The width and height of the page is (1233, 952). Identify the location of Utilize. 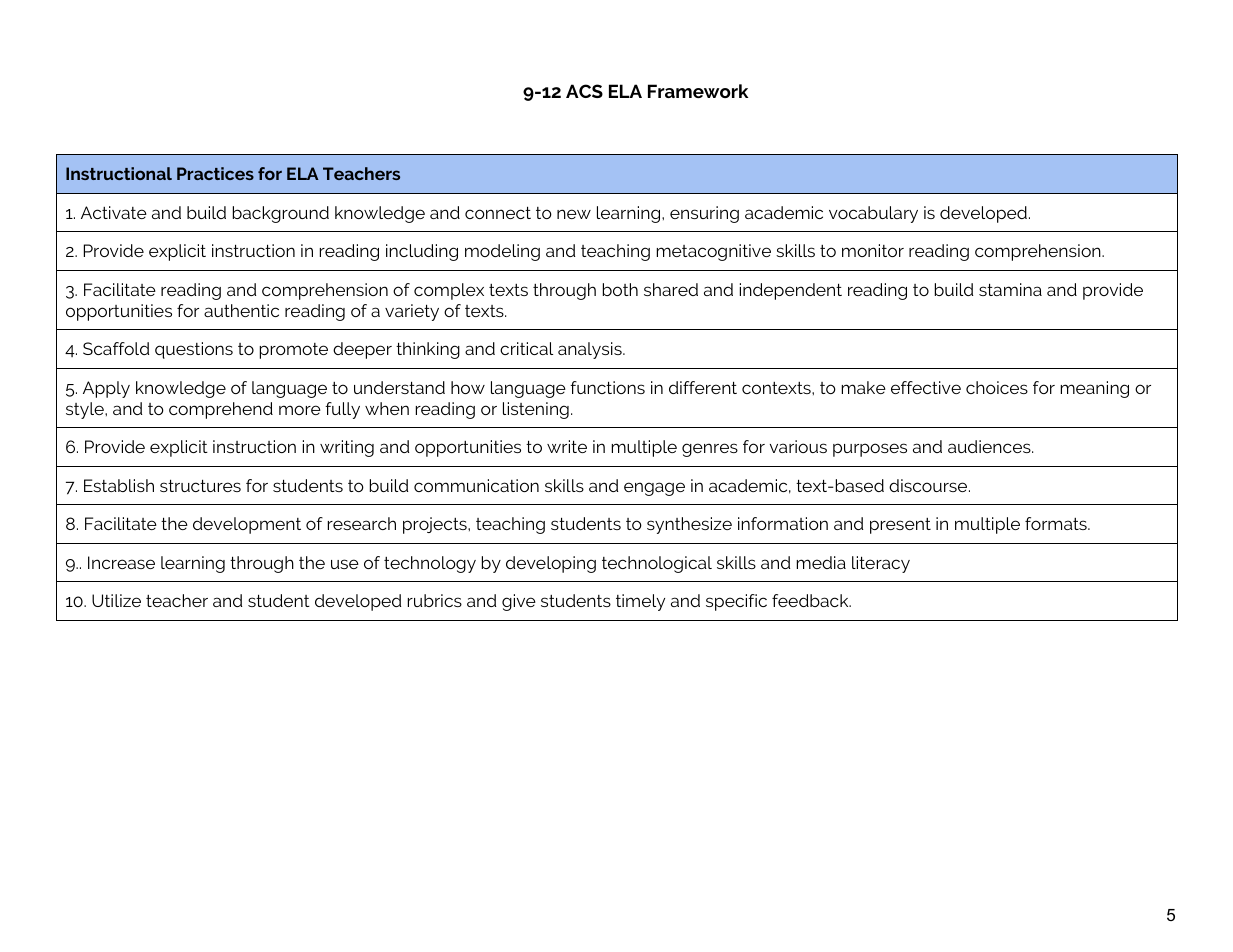
(116, 600).
